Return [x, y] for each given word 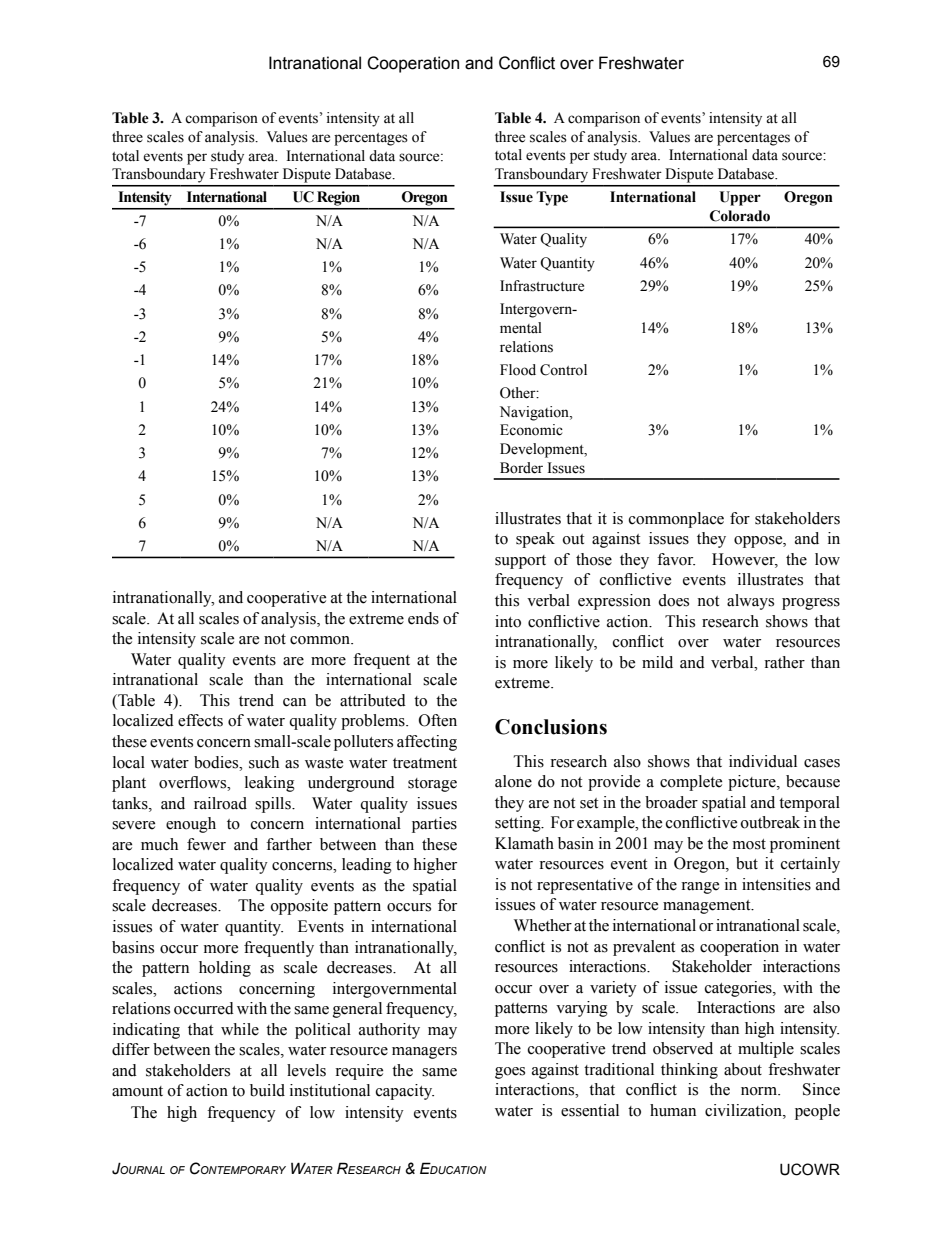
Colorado [740, 216]
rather [784, 662]
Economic [531, 430]
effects [200, 720]
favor [676, 559]
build [267, 1090]
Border [521, 468]
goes [510, 1073]
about [743, 1069]
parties [434, 825]
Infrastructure [542, 286]
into [508, 621]
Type [552, 198]
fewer [206, 844]
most [749, 844]
